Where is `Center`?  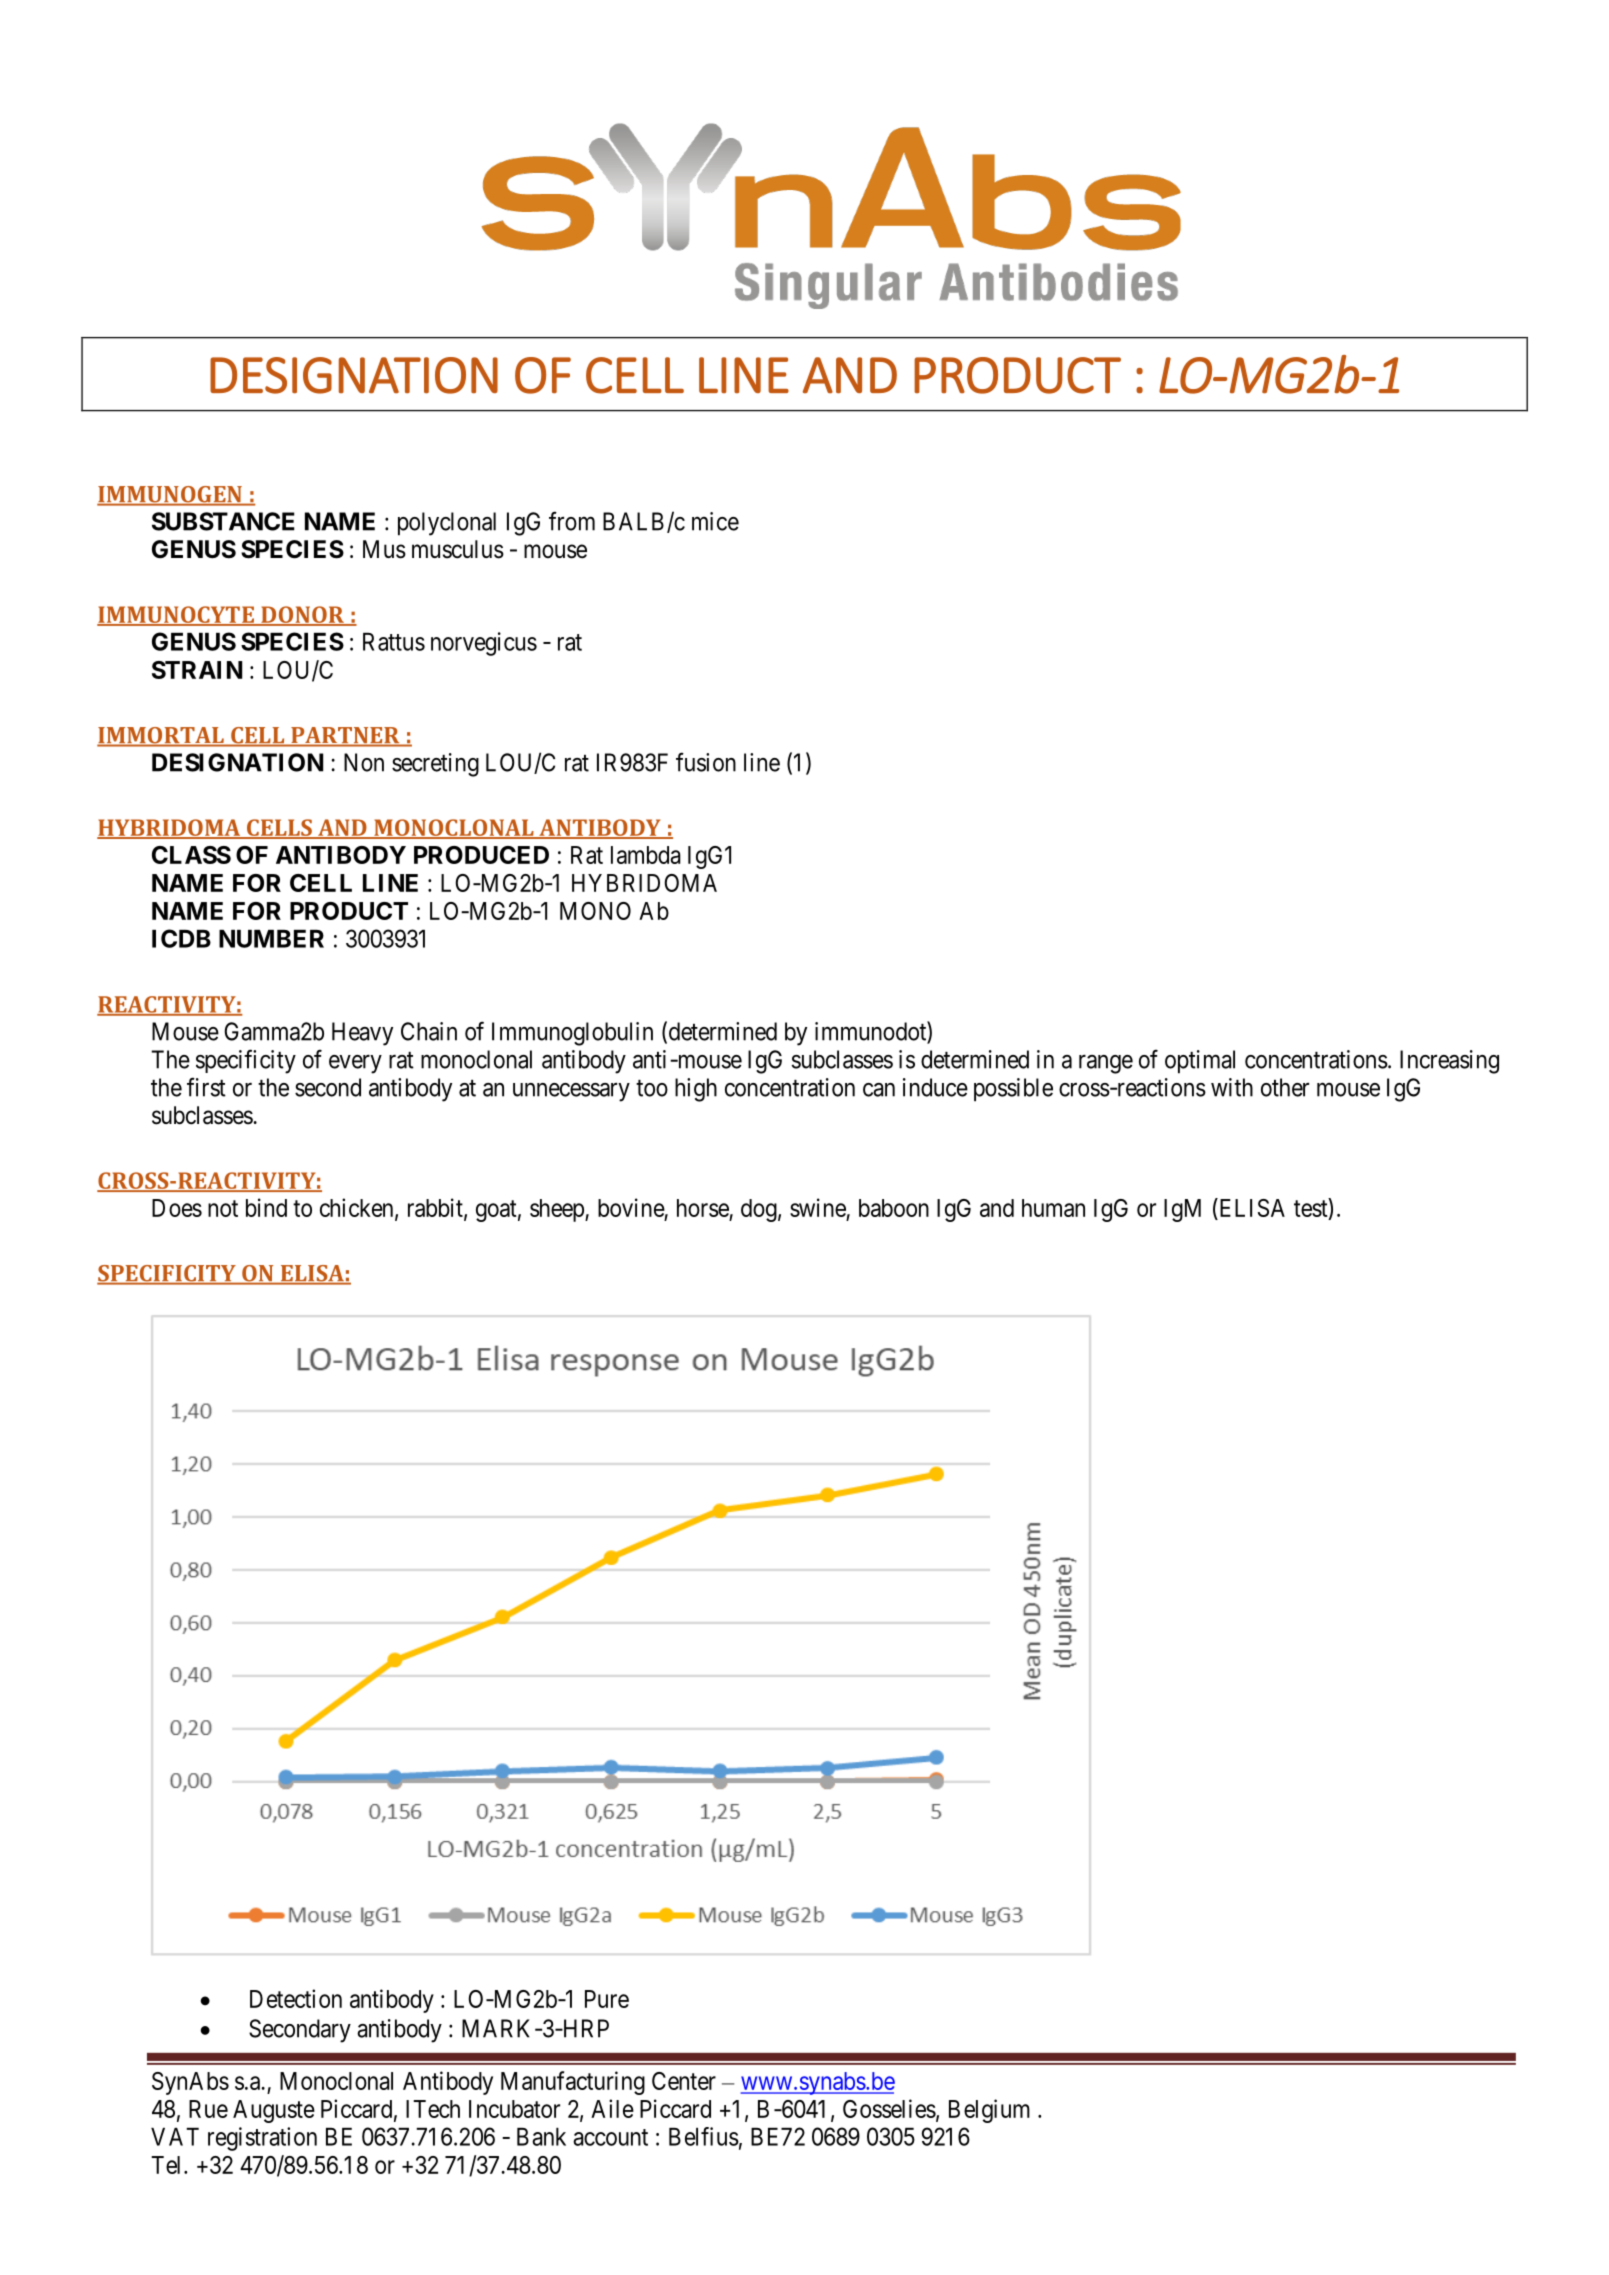
Center is located at coordinates (684, 2081).
